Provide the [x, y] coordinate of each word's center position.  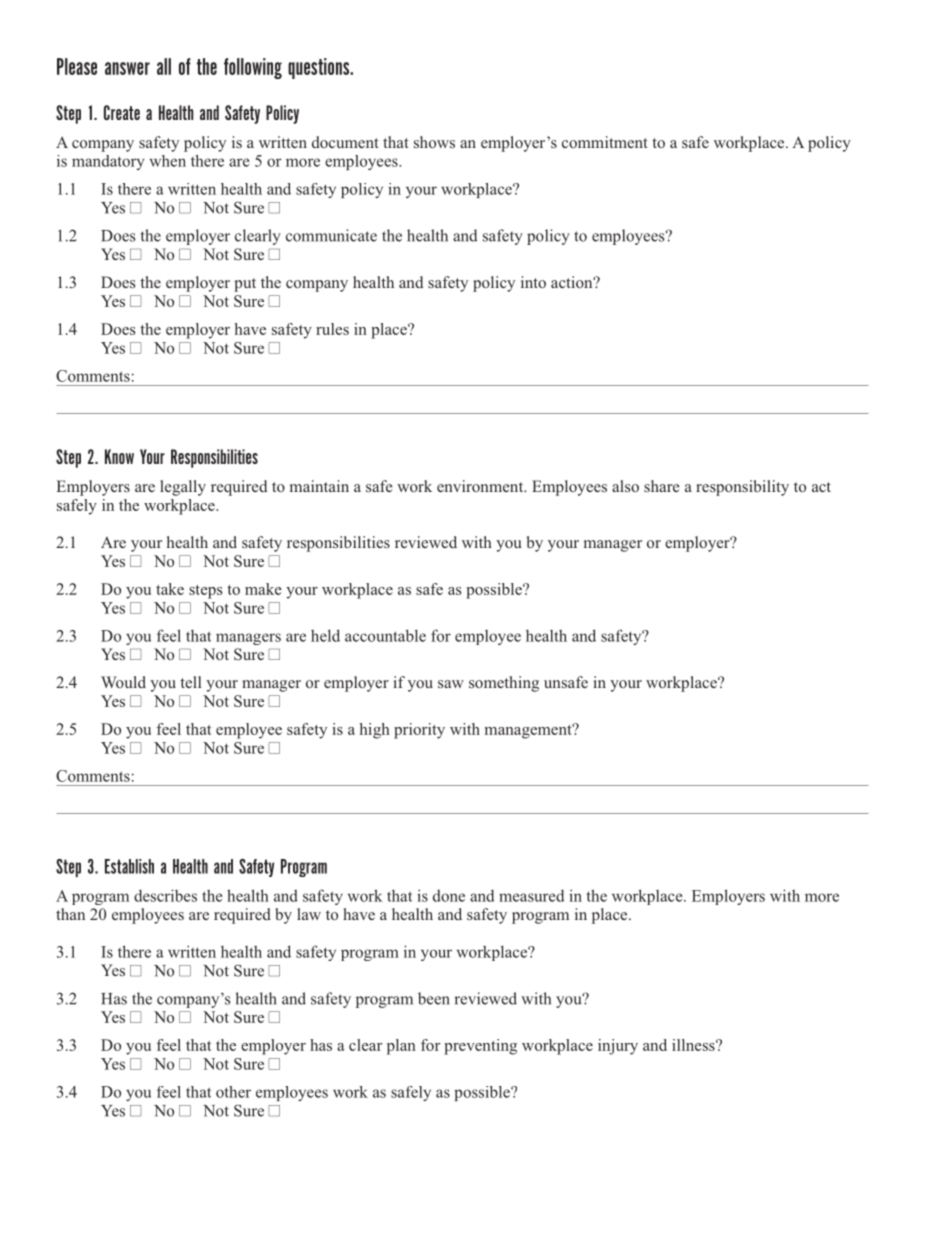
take [170, 589]
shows [434, 142]
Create [122, 112]
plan [401, 1047]
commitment [605, 142]
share [662, 486]
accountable [385, 635]
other [233, 1092]
